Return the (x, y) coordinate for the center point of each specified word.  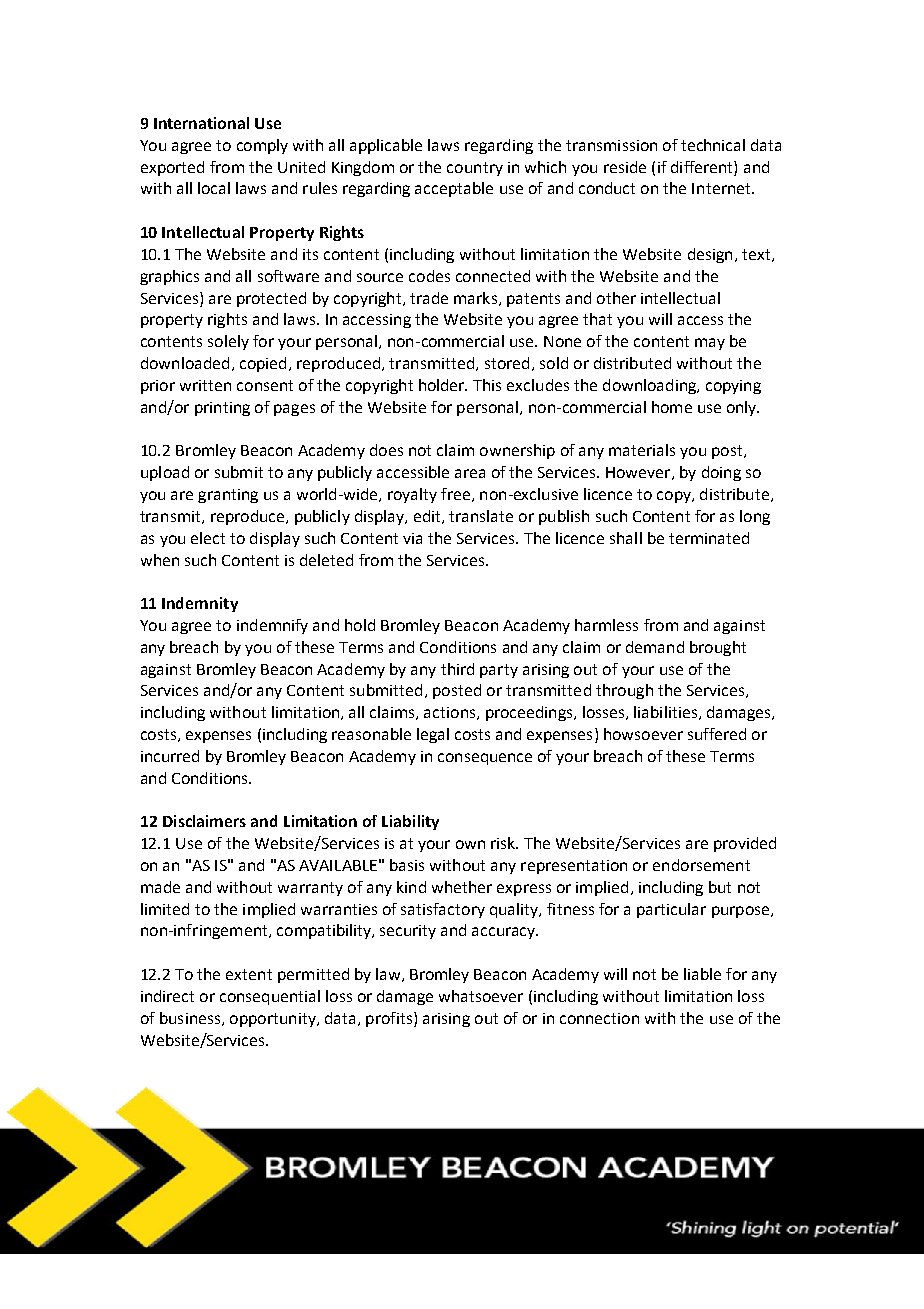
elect (208, 538)
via (412, 538)
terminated (709, 538)
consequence (485, 759)
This (487, 385)
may (710, 344)
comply (262, 146)
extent (249, 974)
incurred (170, 756)
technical (713, 145)
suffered (717, 734)
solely (228, 342)
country (475, 169)
